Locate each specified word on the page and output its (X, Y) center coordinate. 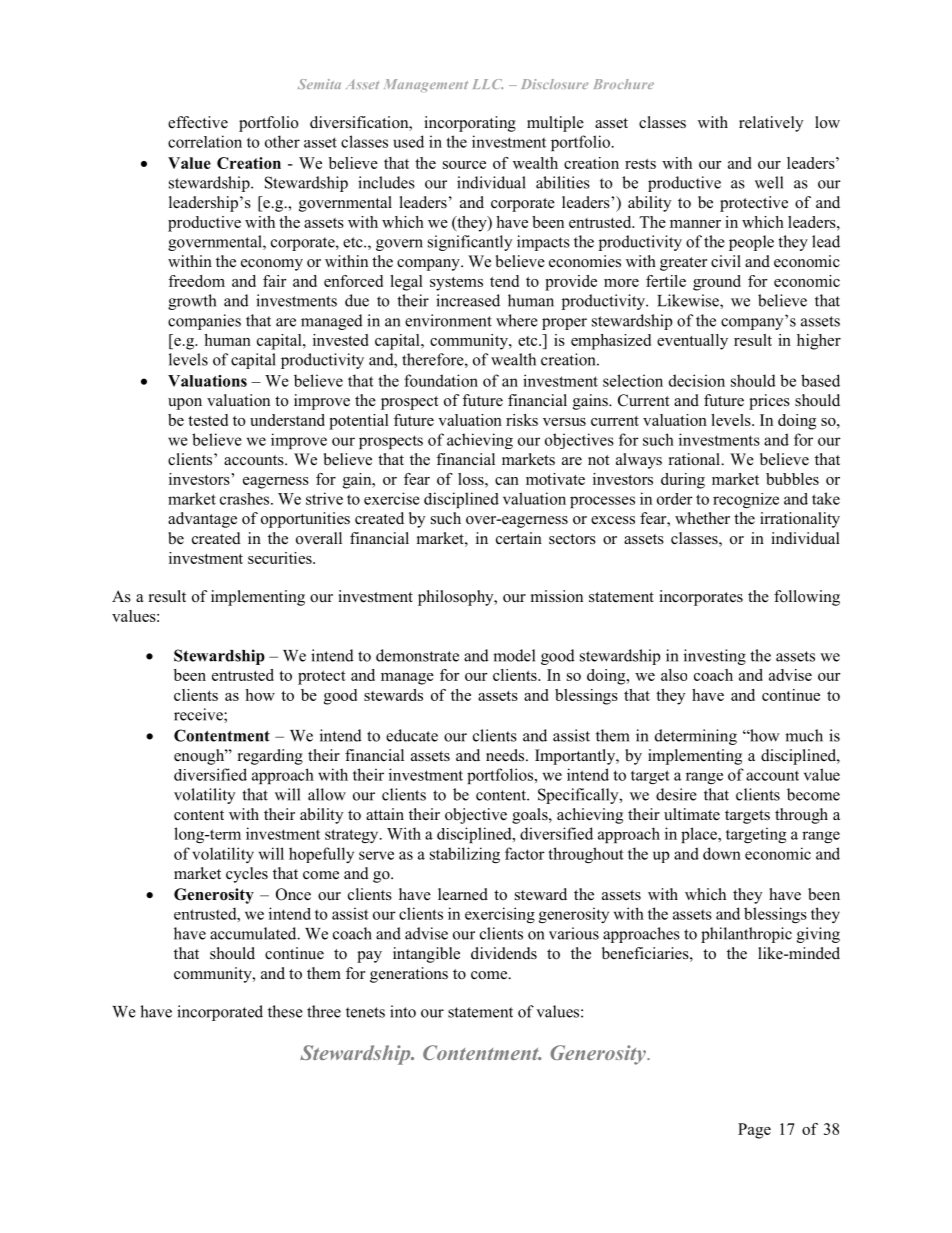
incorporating (470, 124)
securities (281, 558)
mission (557, 596)
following (807, 598)
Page (754, 1131)
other (282, 141)
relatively (771, 124)
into (403, 1011)
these (285, 1011)
